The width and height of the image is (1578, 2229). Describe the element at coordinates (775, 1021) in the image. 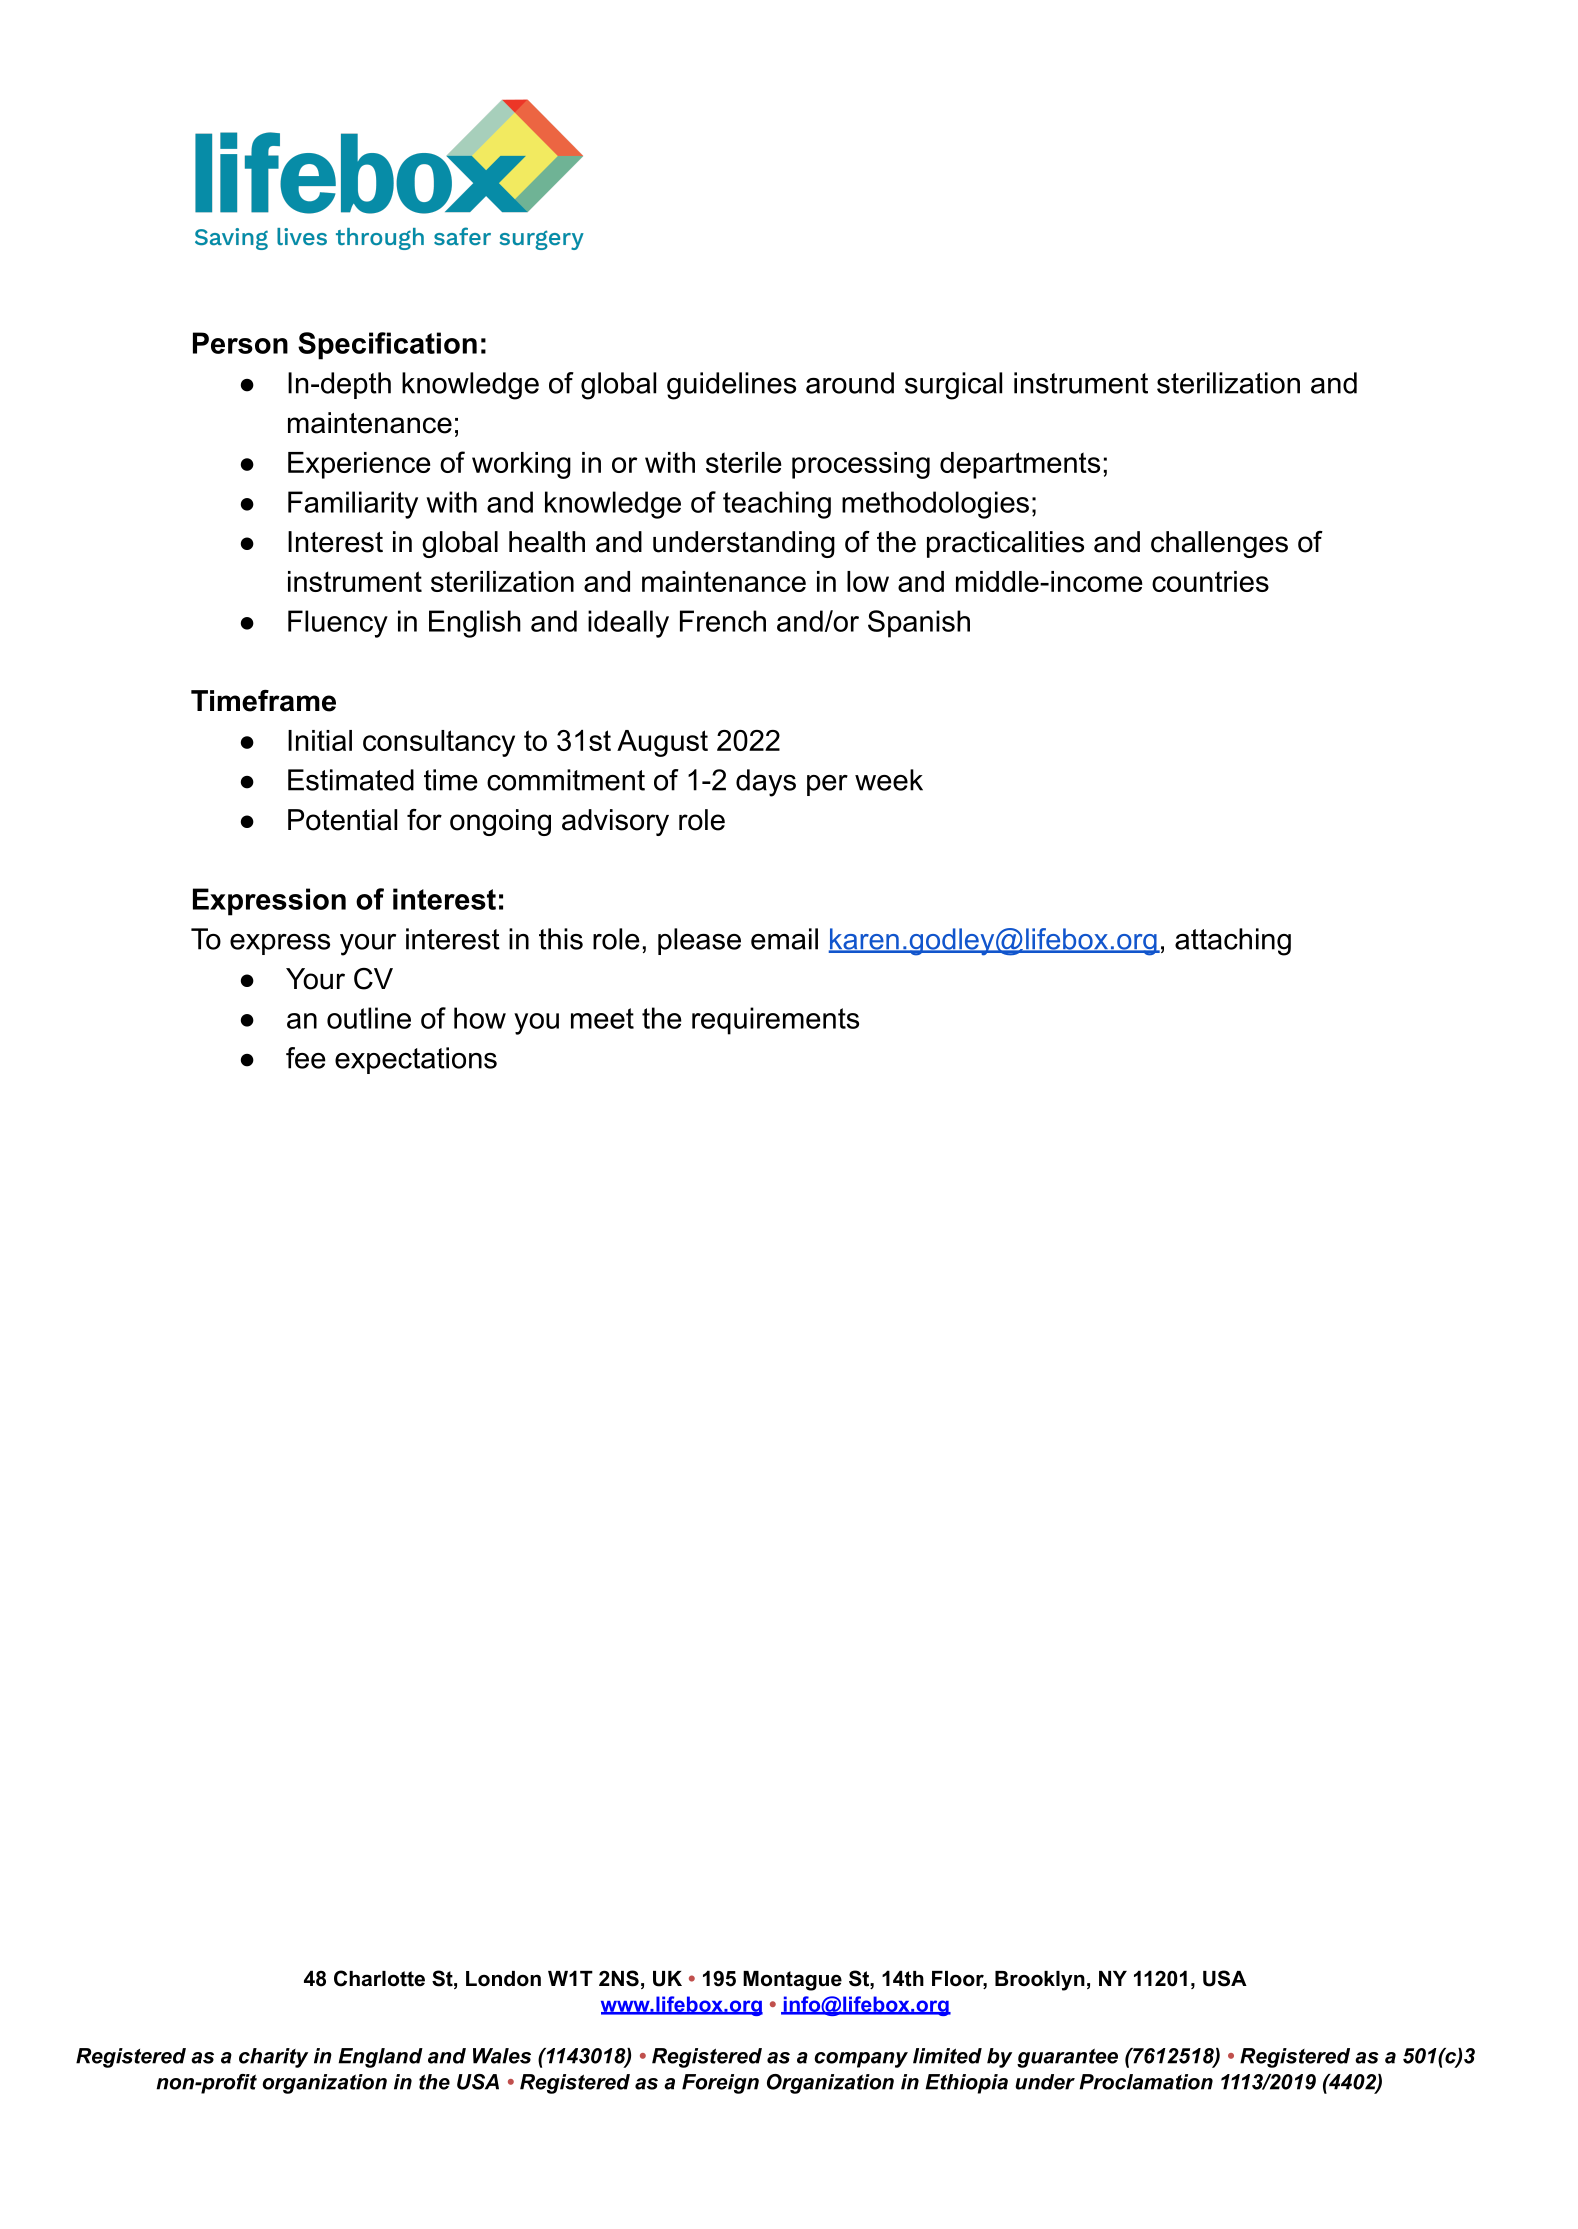

I see `requirements` at that location.
